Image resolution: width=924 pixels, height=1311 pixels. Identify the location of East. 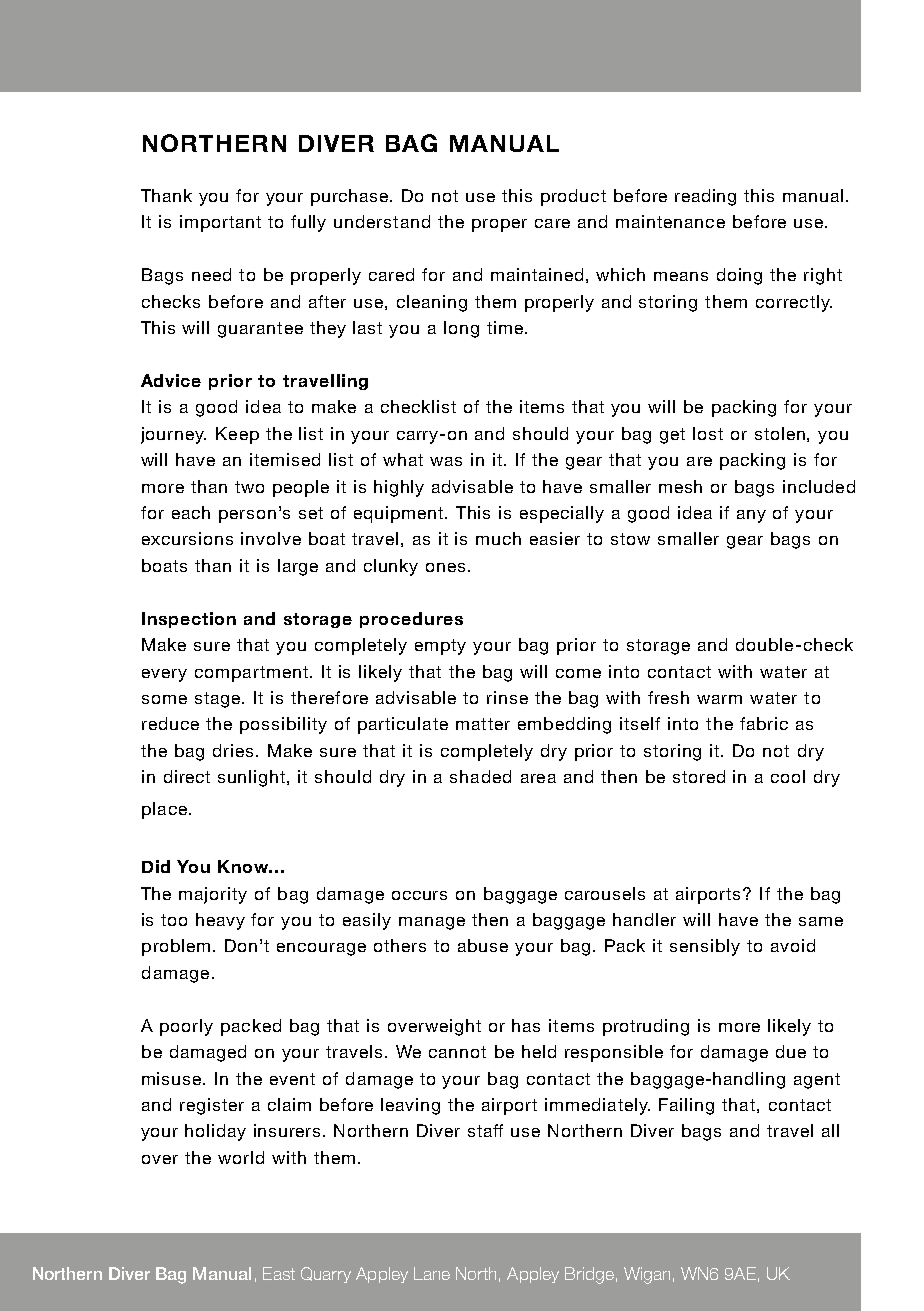
(279, 1273).
